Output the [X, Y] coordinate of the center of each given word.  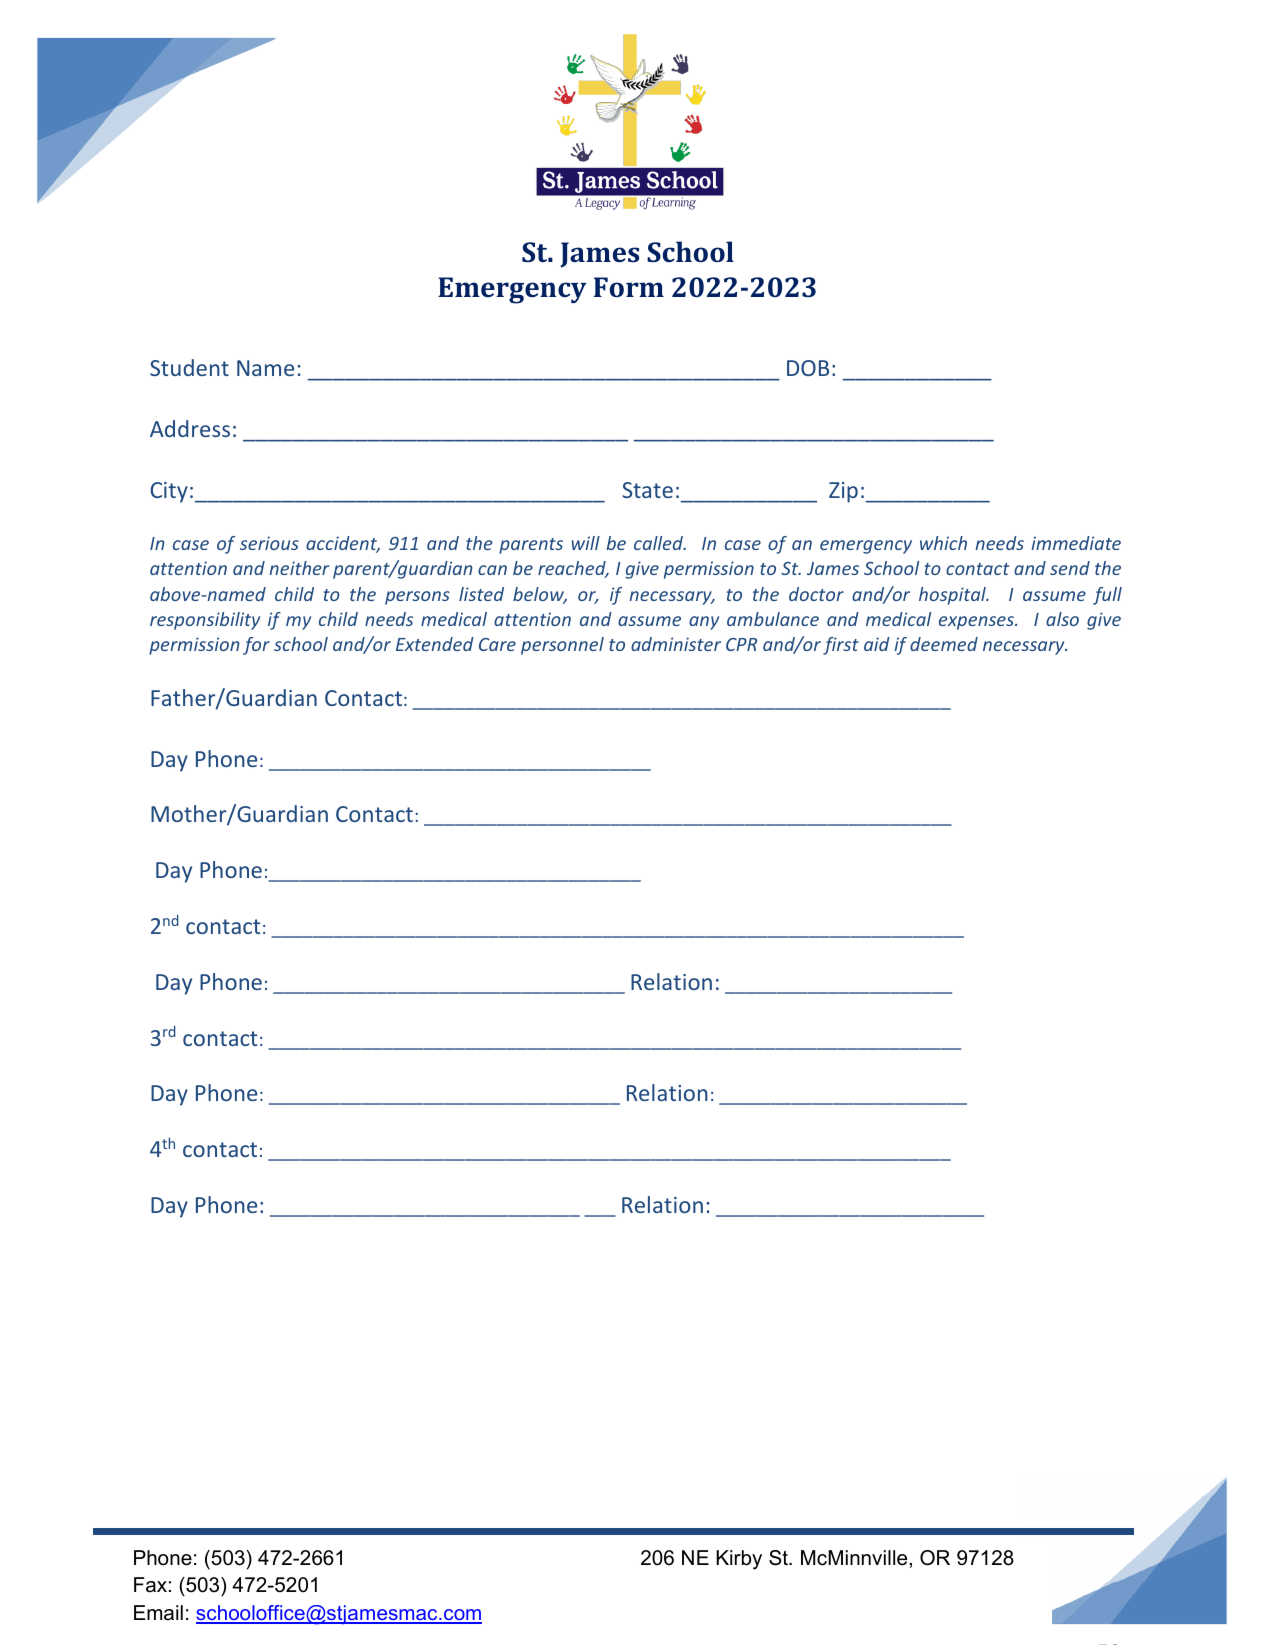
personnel [562, 646]
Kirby [739, 1560]
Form [629, 287]
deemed [944, 644]
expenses [977, 623]
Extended [435, 644]
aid [877, 644]
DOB [808, 368]
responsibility [205, 621]
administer [676, 644]
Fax [150, 1585]
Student [189, 367]
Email [158, 1613]
